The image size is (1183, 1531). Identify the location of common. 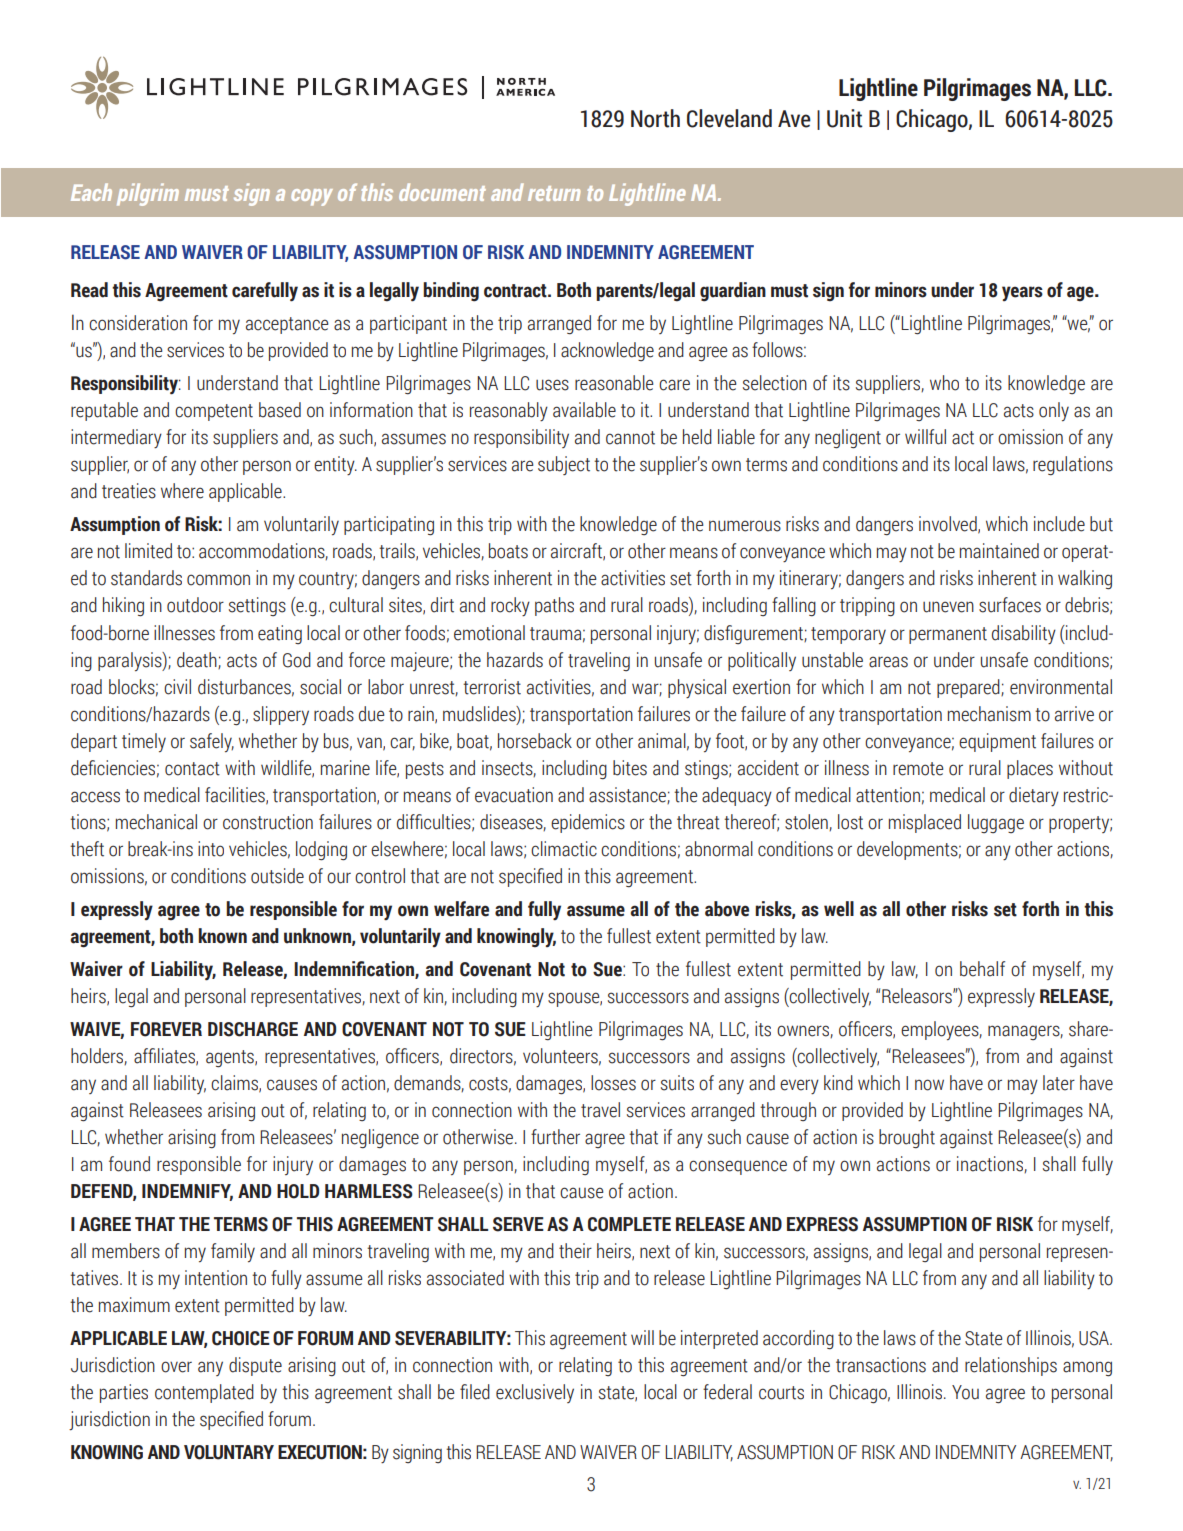
(218, 580).
